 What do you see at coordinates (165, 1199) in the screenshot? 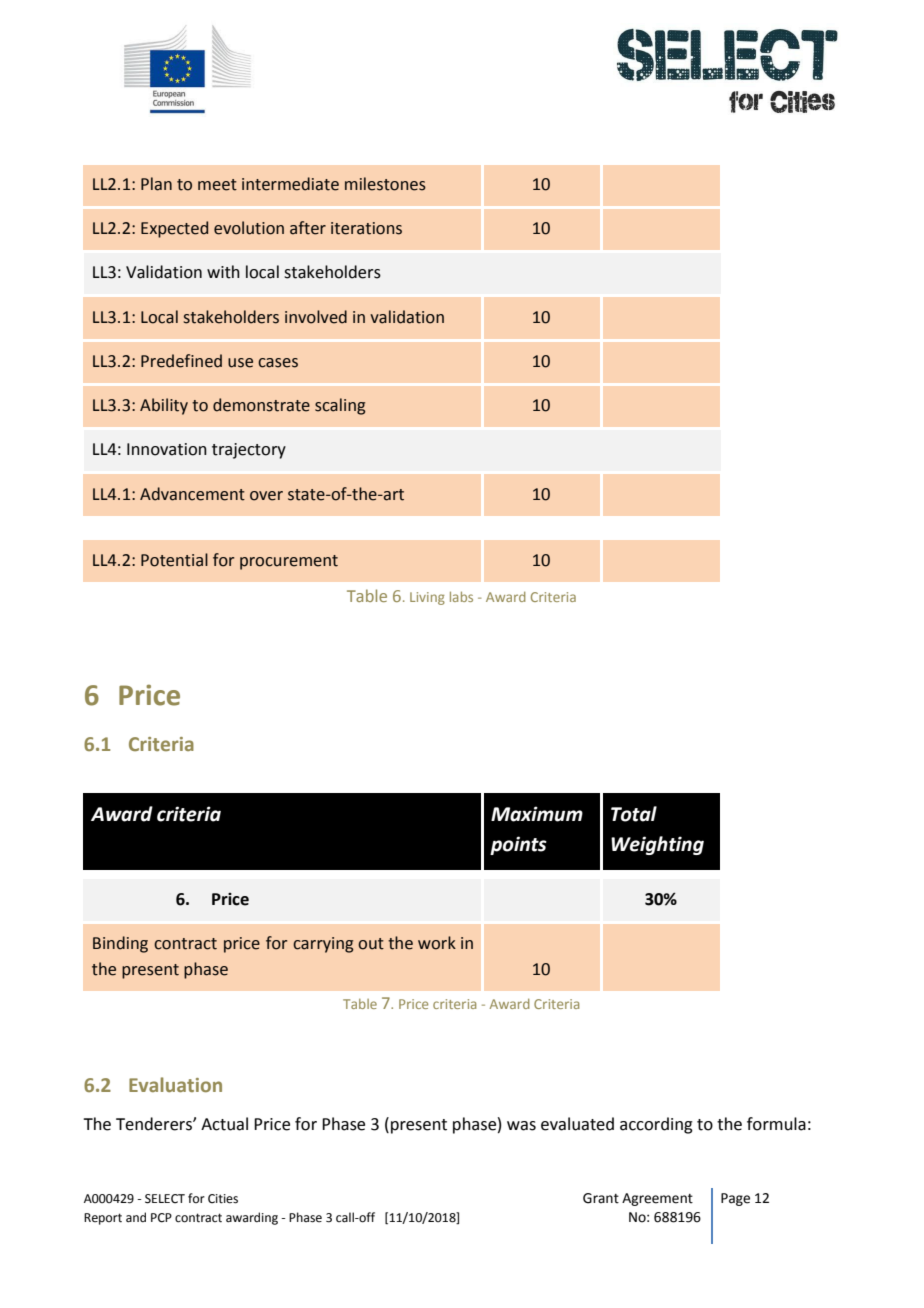
I see `SELECT` at bounding box center [165, 1199].
